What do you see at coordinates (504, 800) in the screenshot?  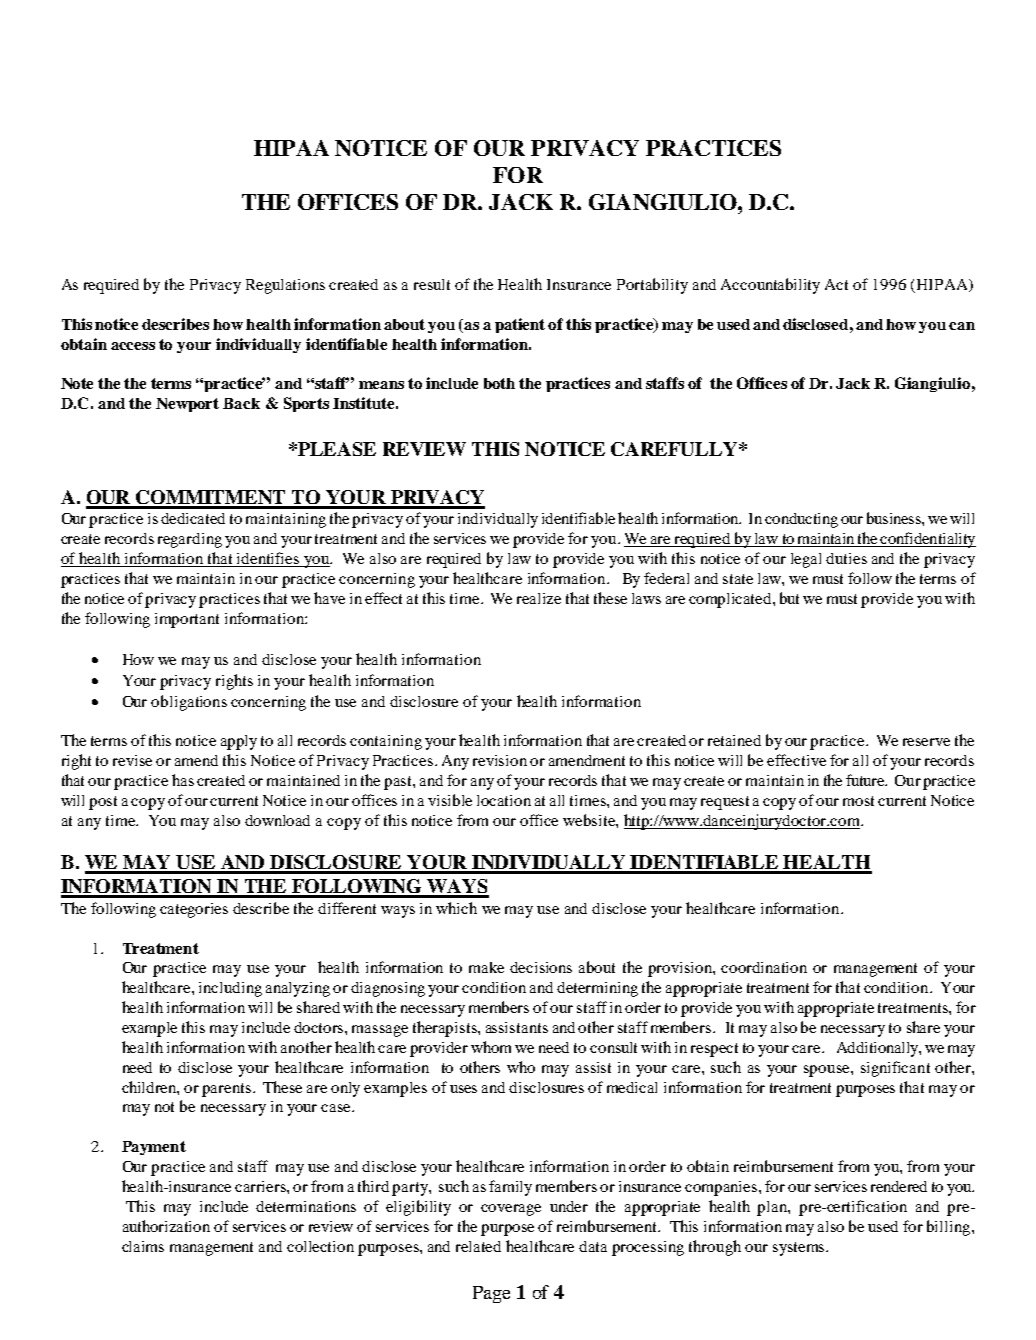 I see `location` at bounding box center [504, 800].
